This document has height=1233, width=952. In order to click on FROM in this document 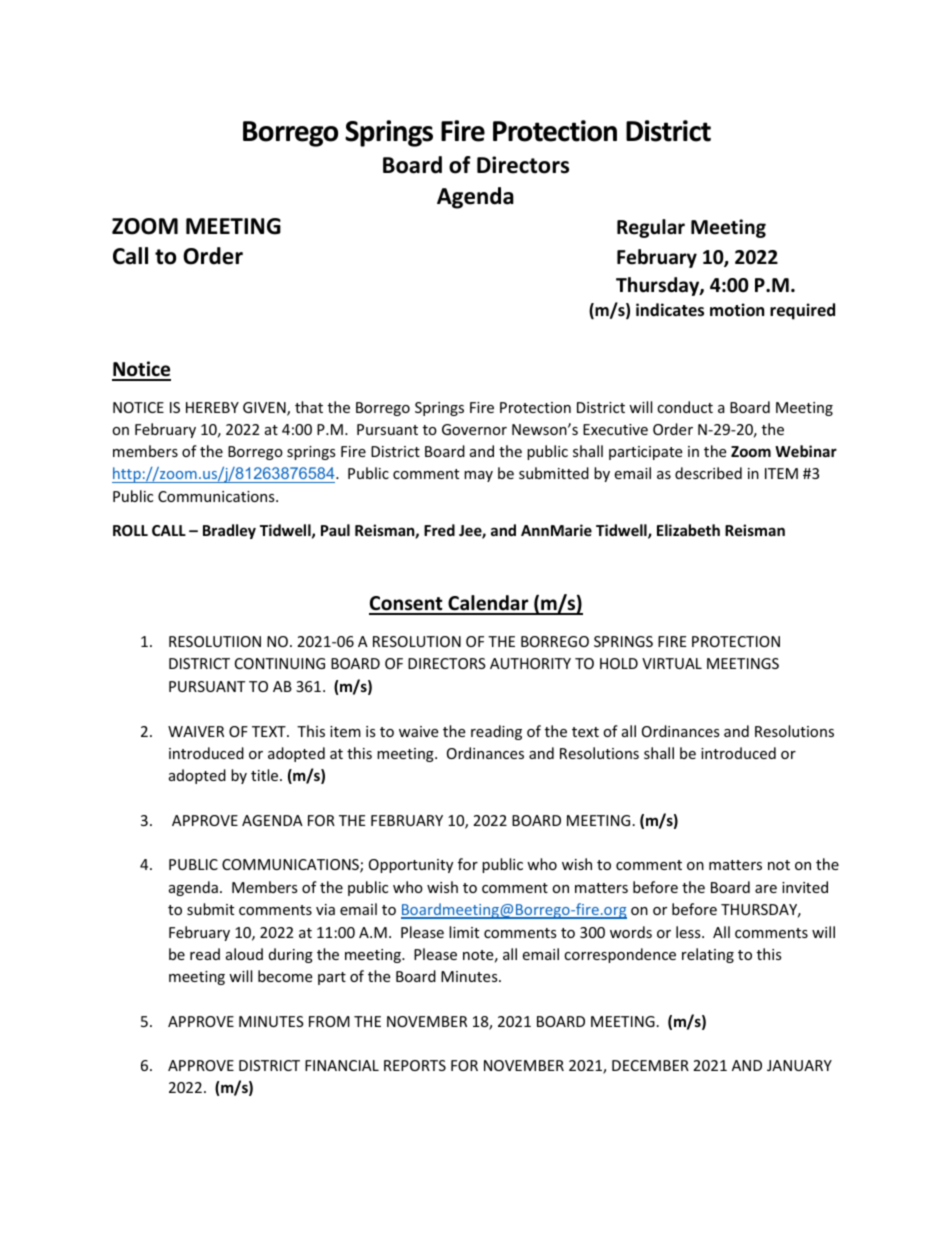, I will do `click(329, 1021)`.
